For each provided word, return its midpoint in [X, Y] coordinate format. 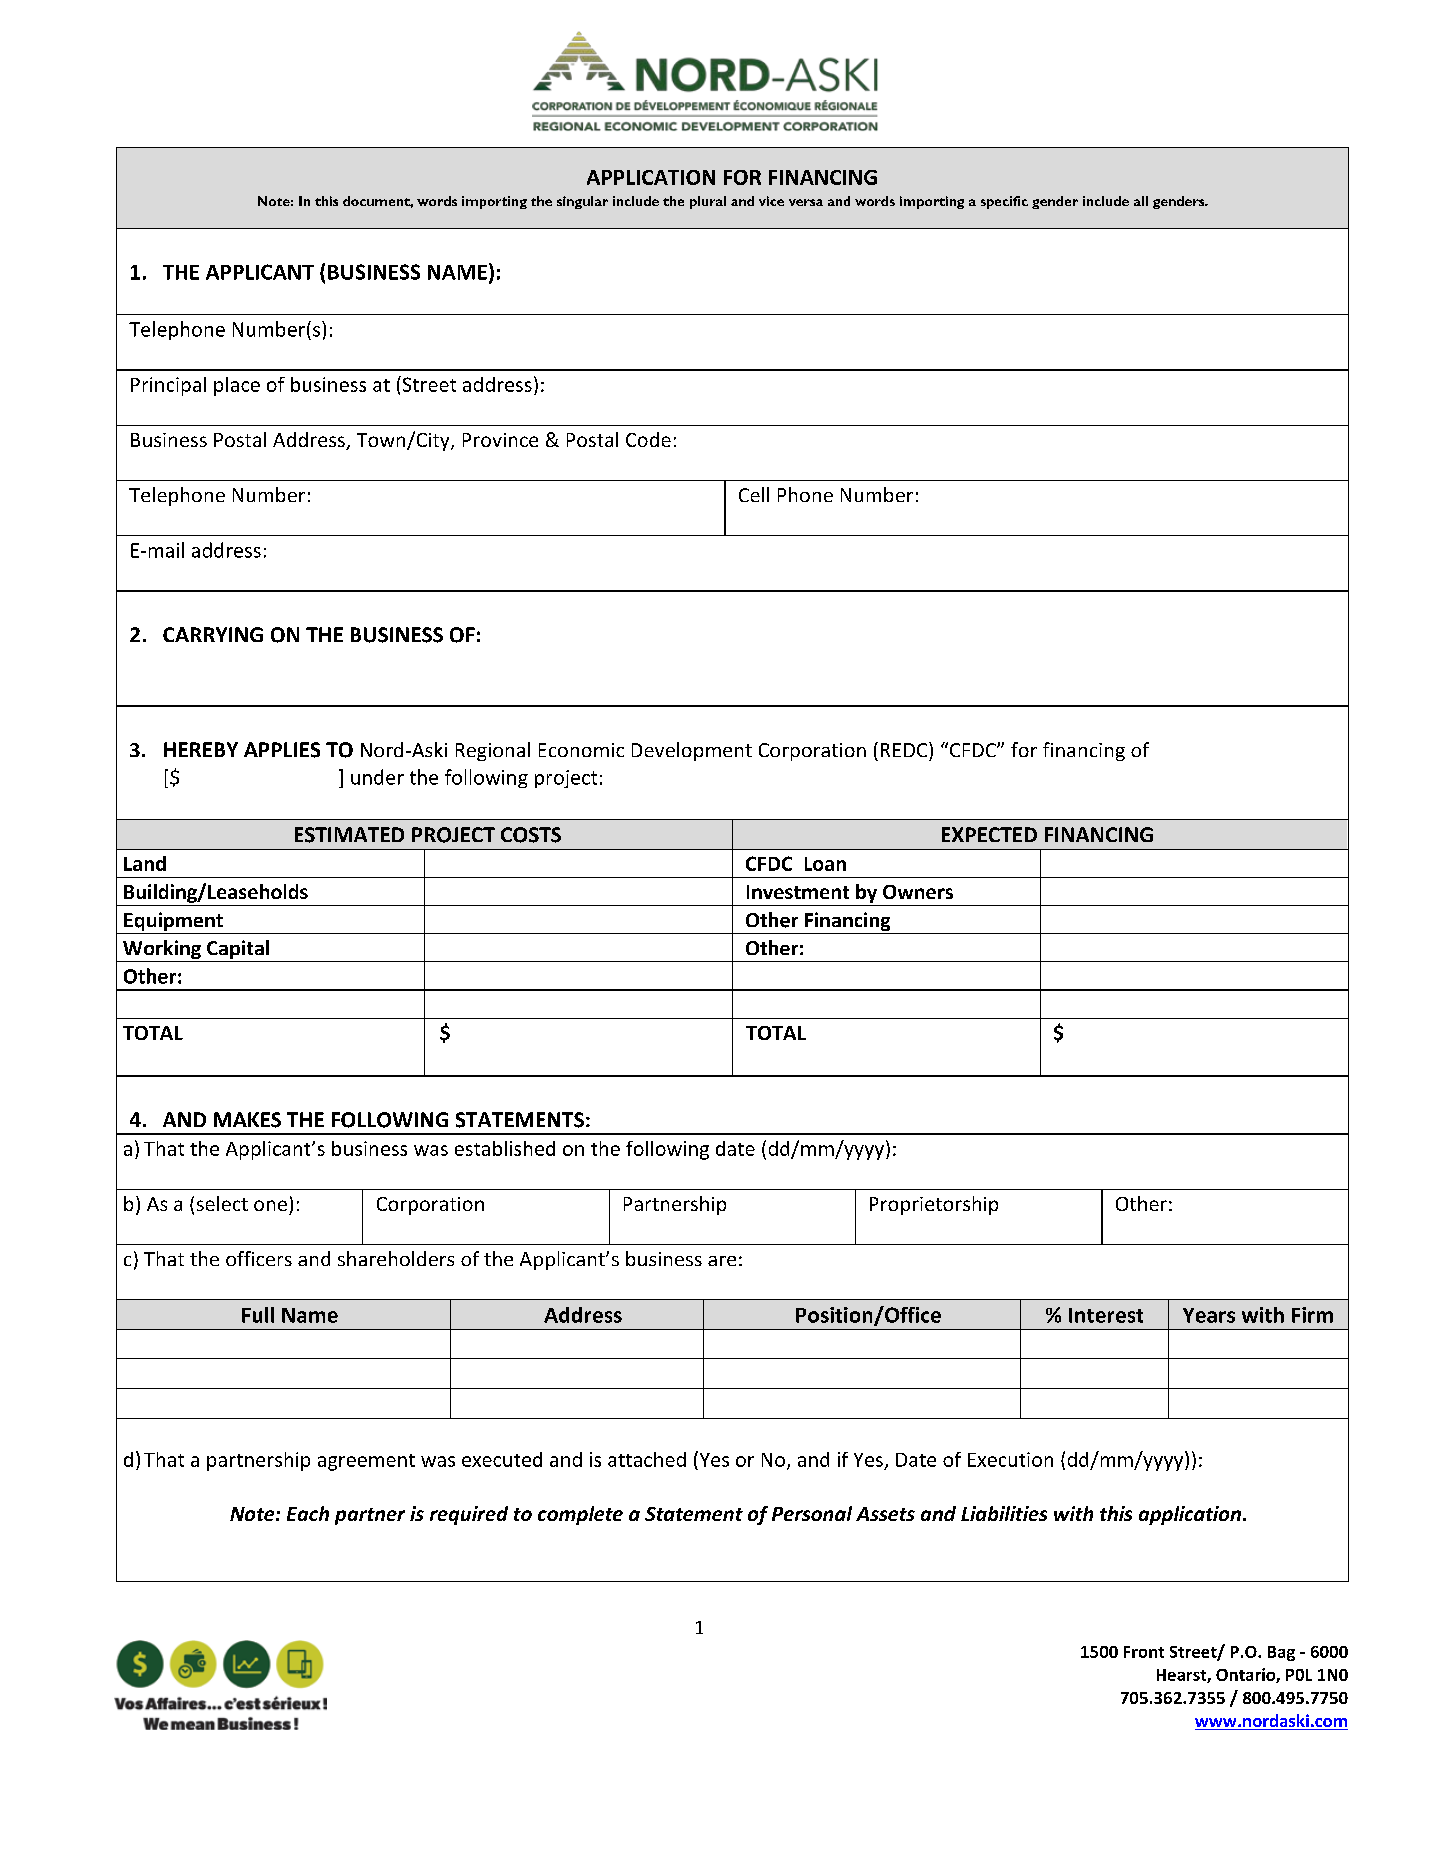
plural [708, 202]
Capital [238, 951]
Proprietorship [934, 1205]
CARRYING [213, 634]
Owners [918, 892]
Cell [754, 494]
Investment [798, 892]
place [237, 386]
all [1141, 201]
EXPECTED [989, 834]
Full [258, 1315]
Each [308, 1513]
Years [1209, 1315]
